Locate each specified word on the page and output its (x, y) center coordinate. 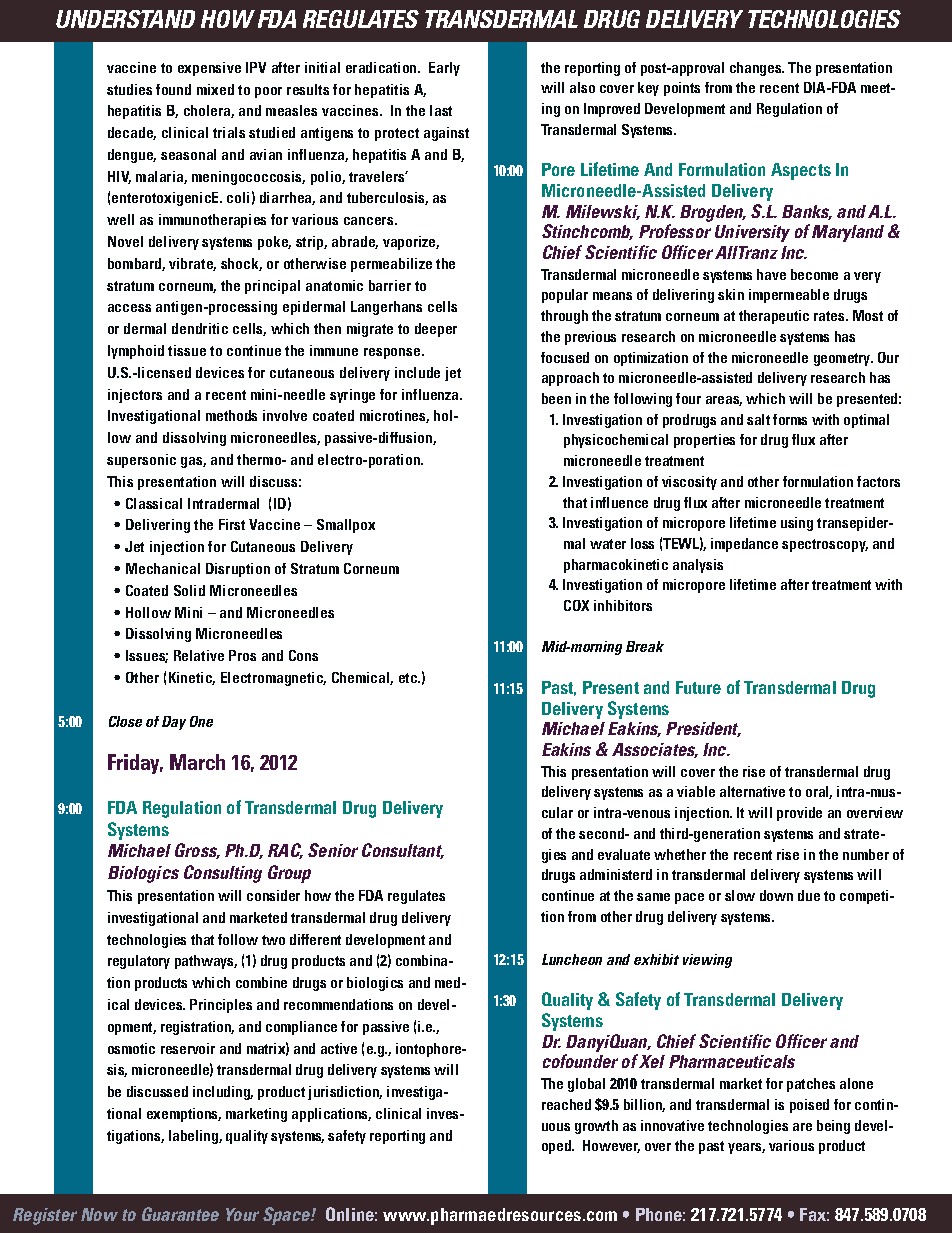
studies (129, 89)
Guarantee (180, 1214)
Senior (333, 850)
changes (757, 69)
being (833, 1127)
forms (790, 419)
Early (444, 69)
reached (566, 1104)
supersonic (141, 461)
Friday (135, 764)
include (417, 372)
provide (799, 814)
